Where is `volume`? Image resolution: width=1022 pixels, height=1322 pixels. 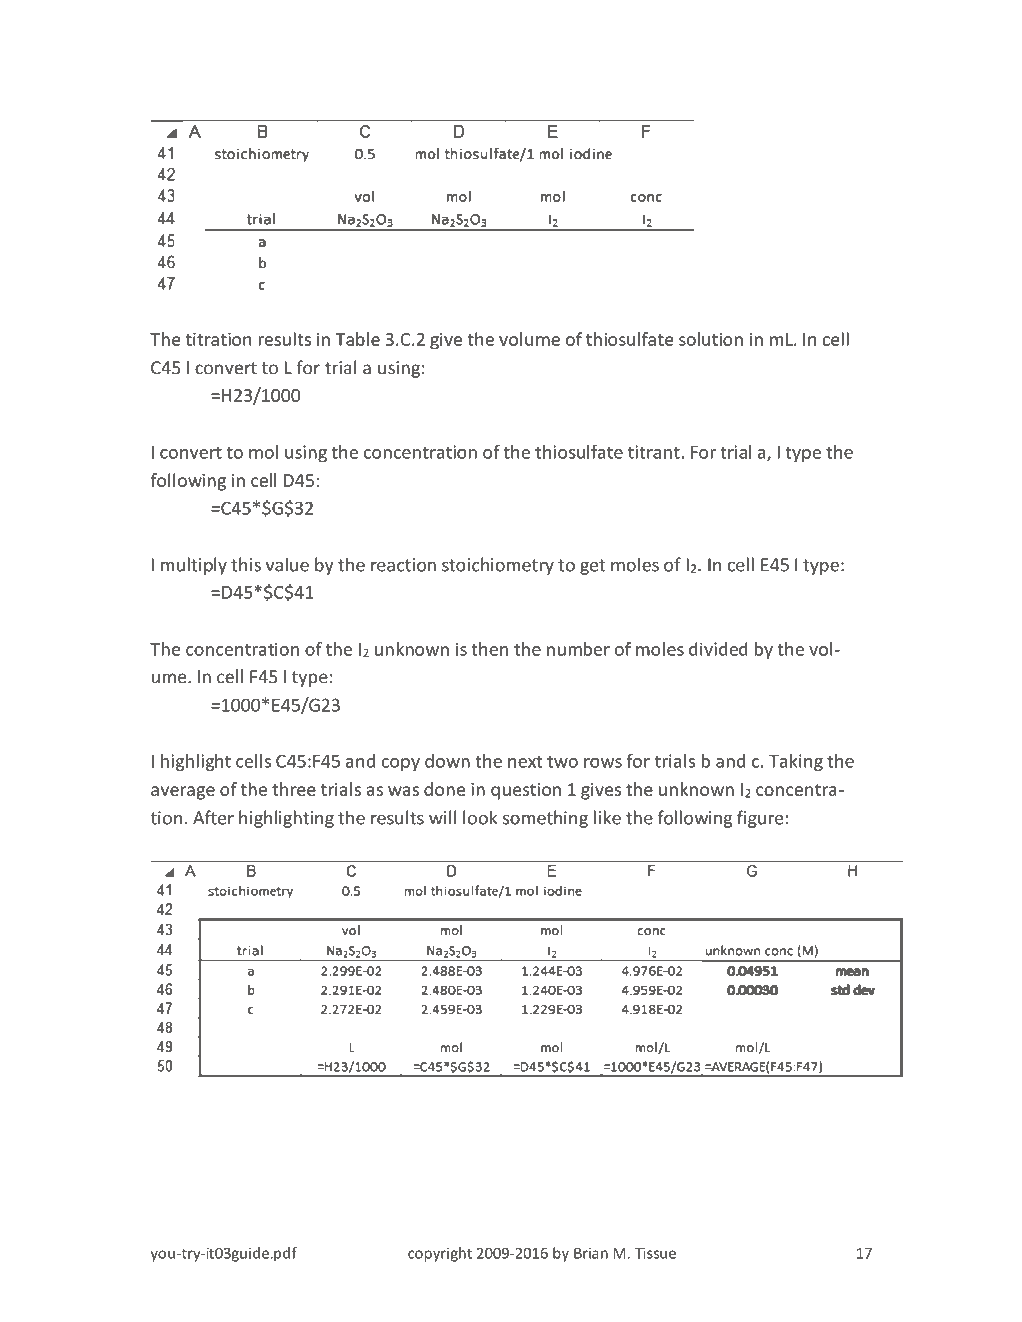 volume is located at coordinates (529, 339).
